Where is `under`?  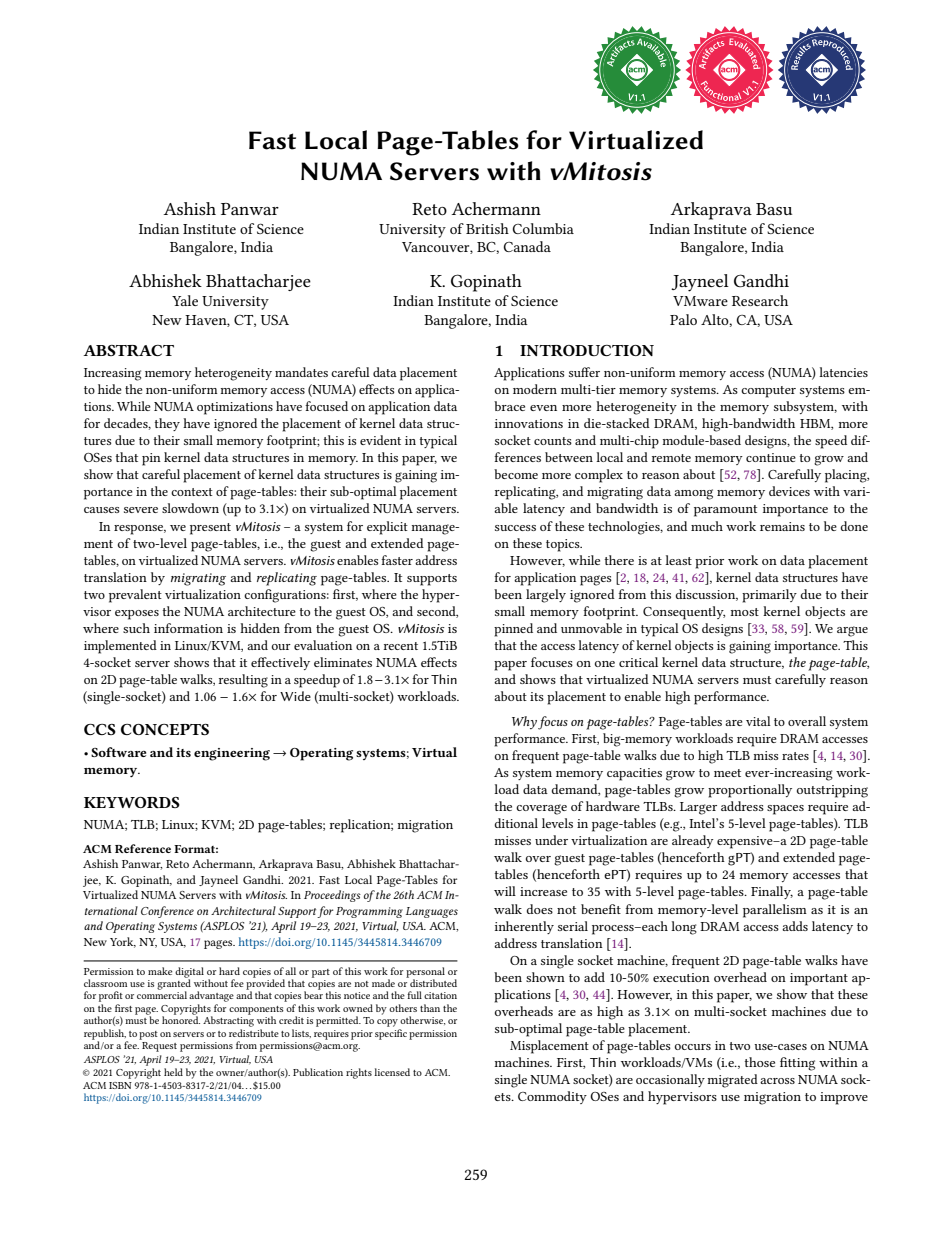 under is located at coordinates (551, 840).
